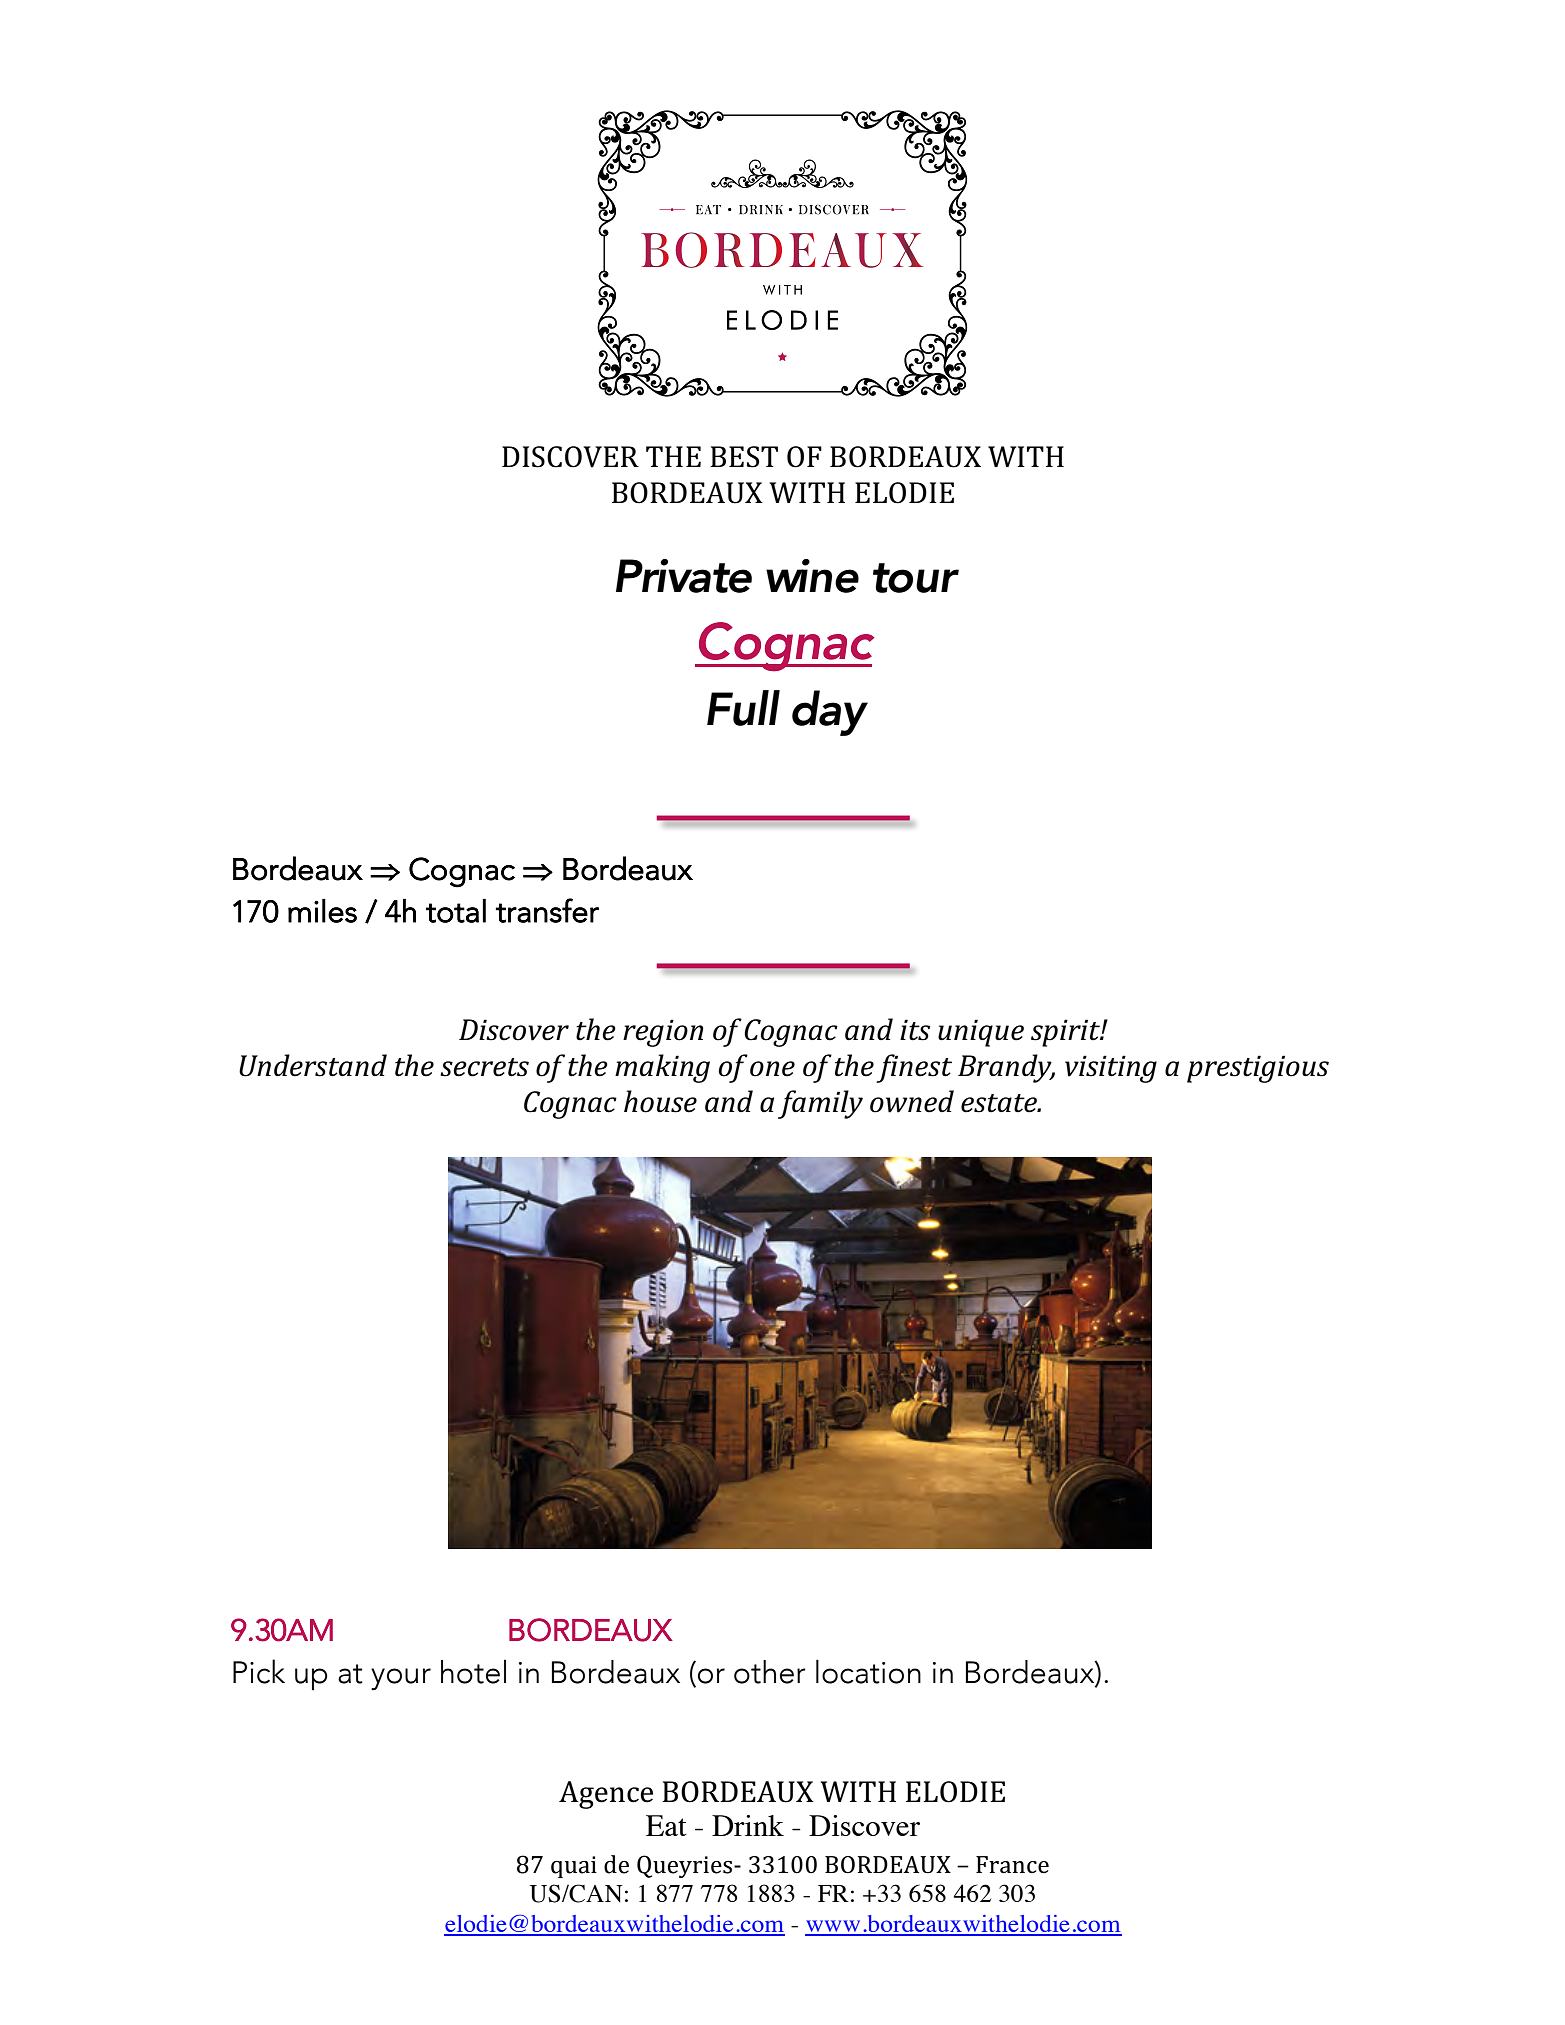 The width and height of the screenshot is (1565, 2025). What do you see at coordinates (401, 1679) in the screenshot?
I see `your` at bounding box center [401, 1679].
